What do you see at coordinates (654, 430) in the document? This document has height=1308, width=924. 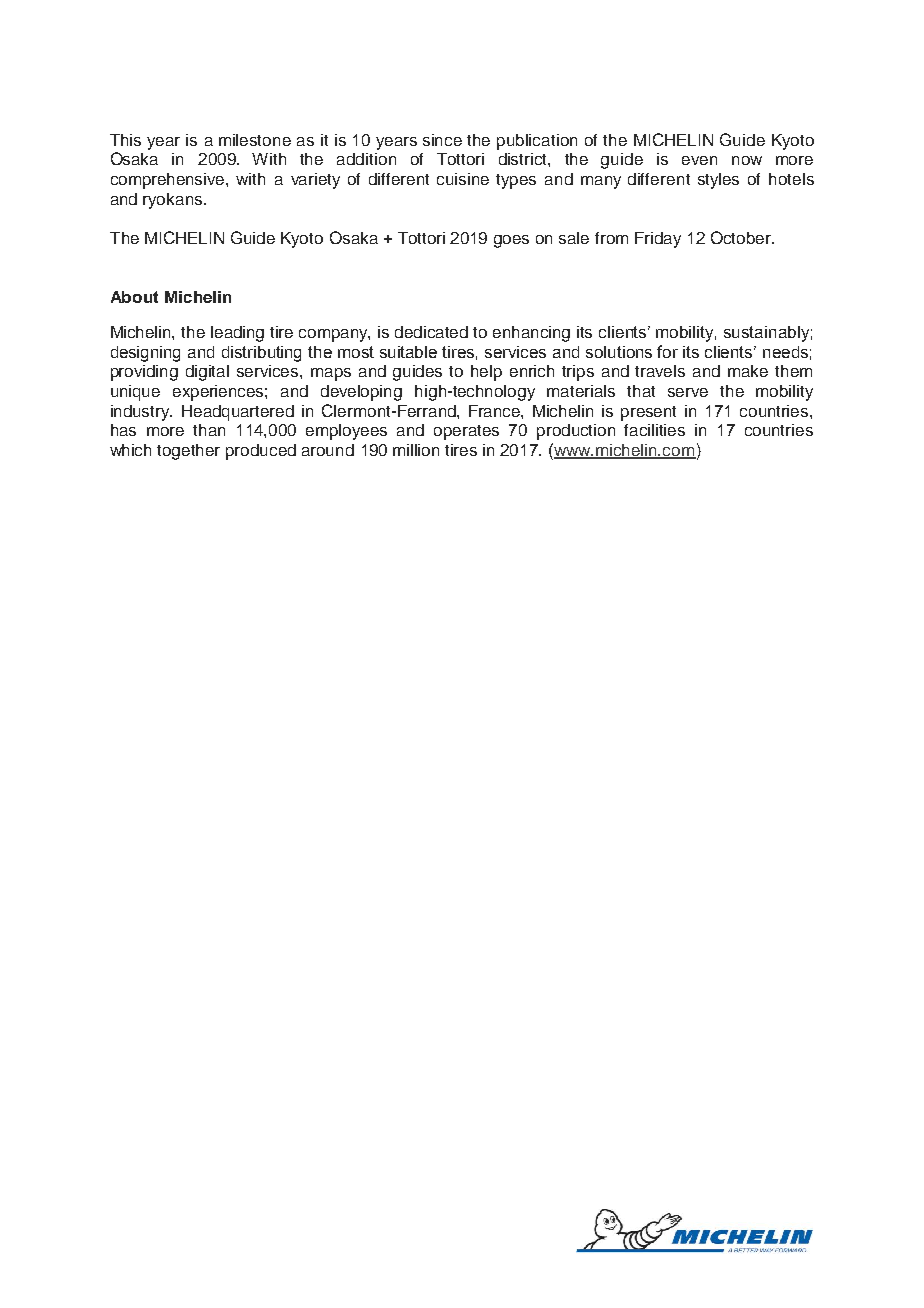 I see `facilities` at bounding box center [654, 430].
